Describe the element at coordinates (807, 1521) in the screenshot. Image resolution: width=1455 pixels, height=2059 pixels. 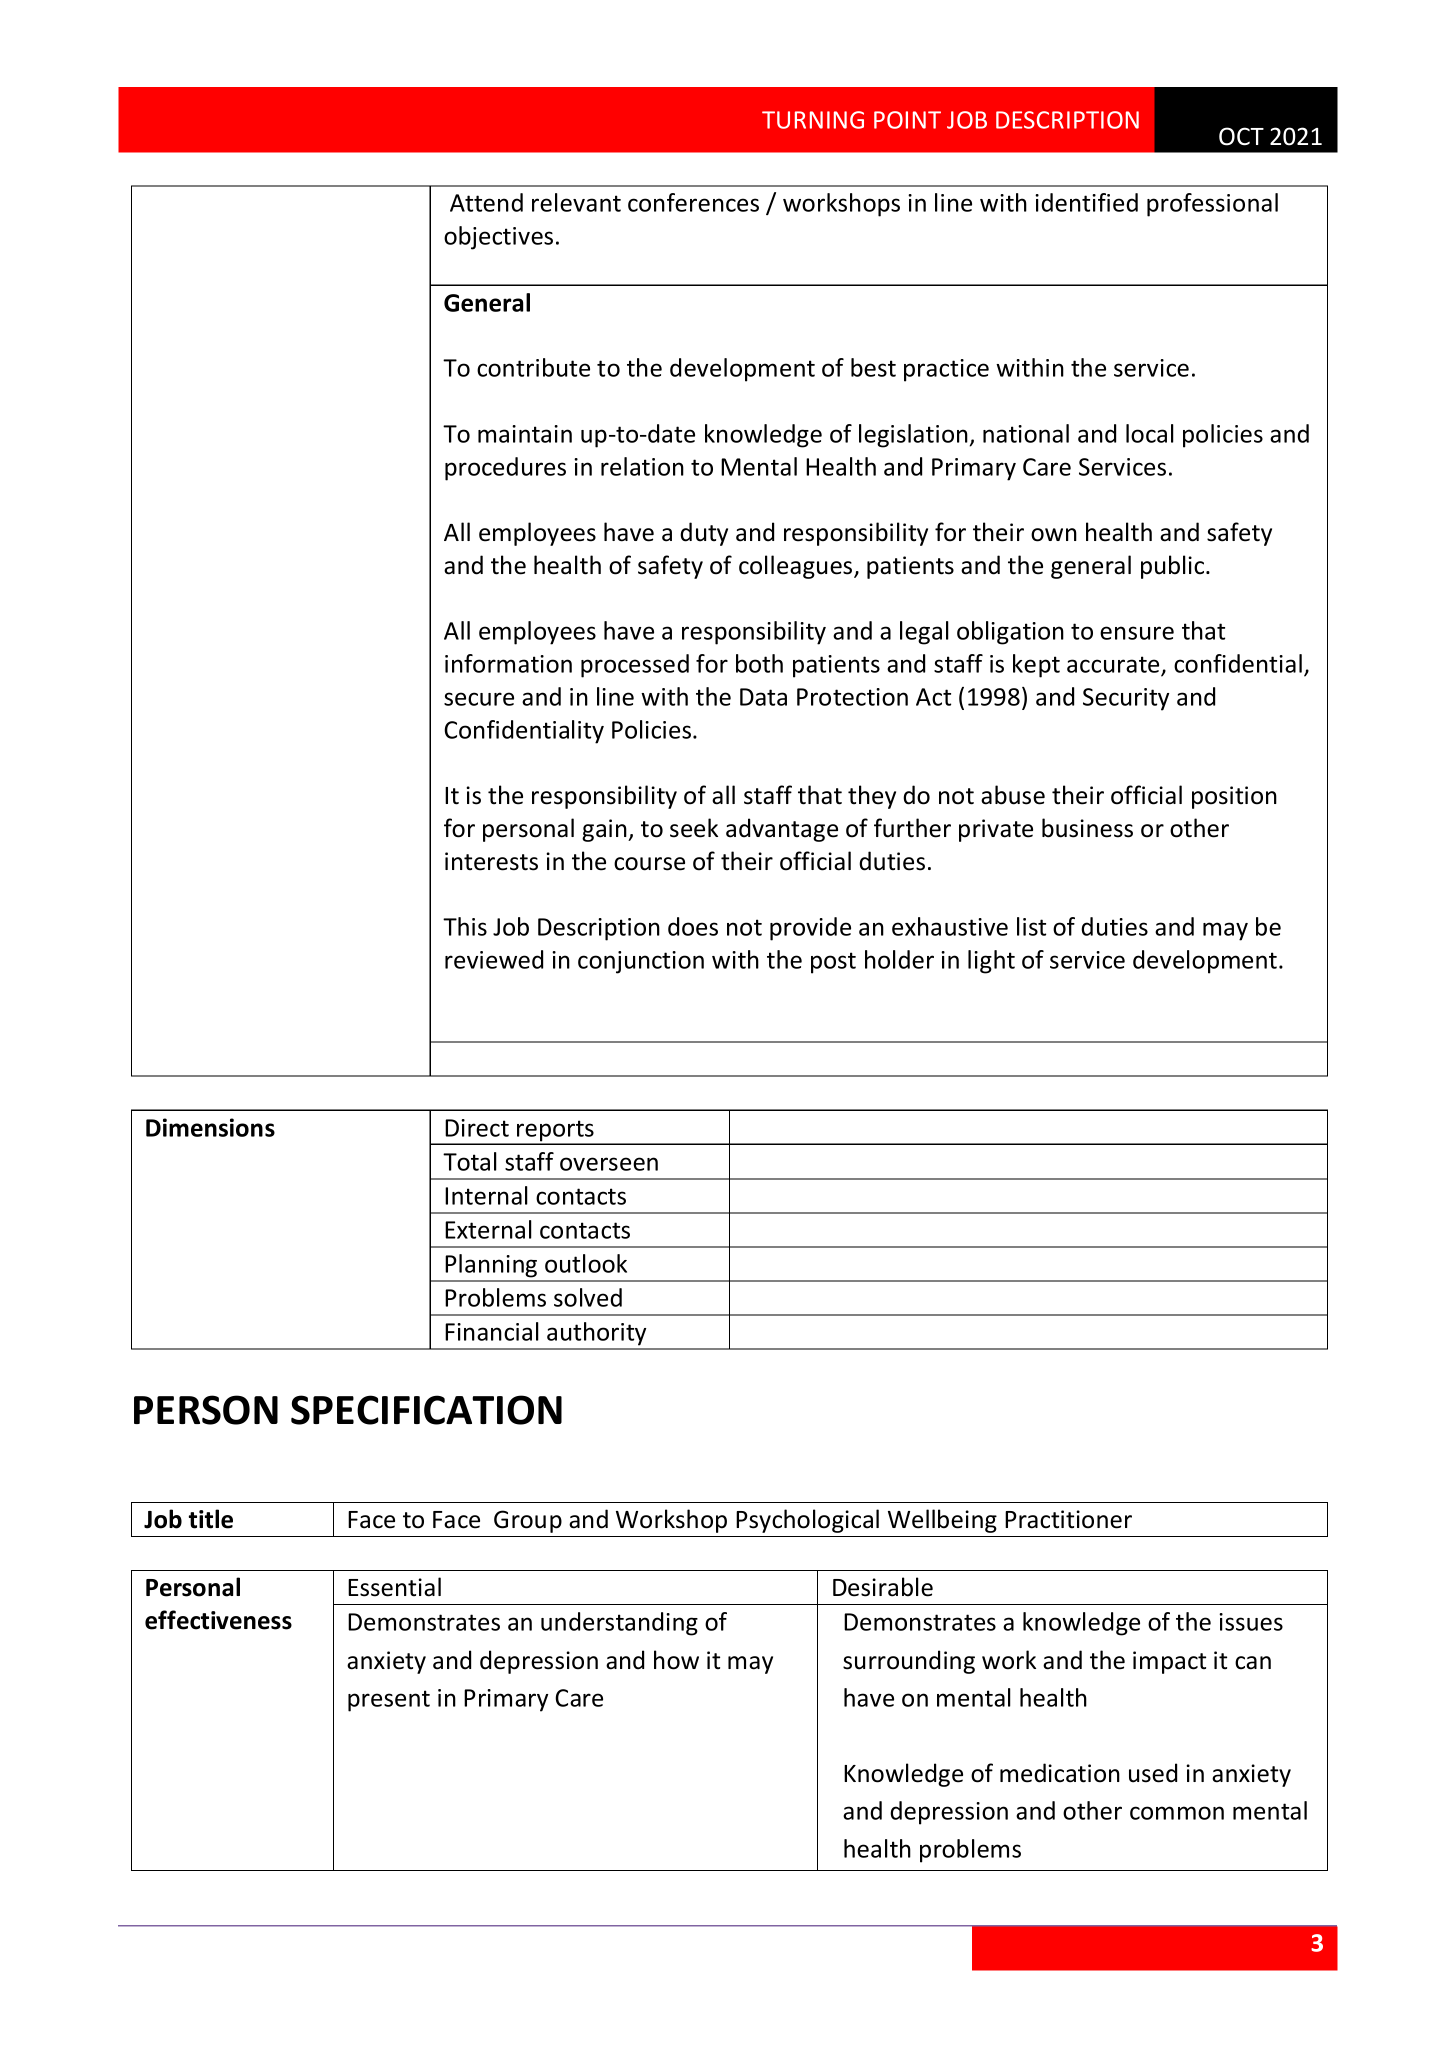
I see `Psychological` at that location.
